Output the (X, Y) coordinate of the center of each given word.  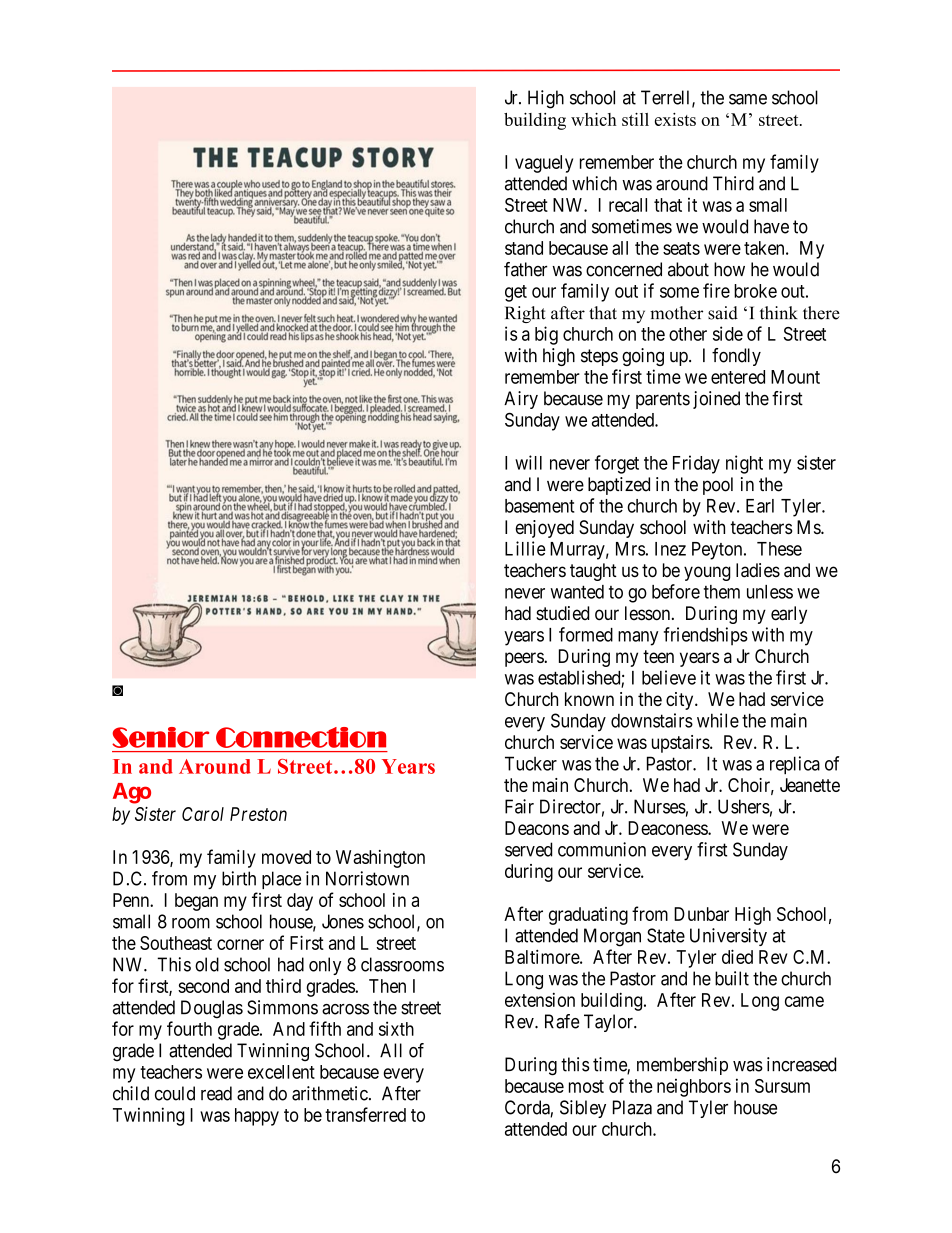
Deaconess (668, 828)
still (635, 119)
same (748, 99)
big (546, 335)
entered (738, 377)
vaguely (544, 164)
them (722, 592)
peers (525, 659)
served (528, 849)
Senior (160, 737)
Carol (203, 814)
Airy (521, 400)
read (216, 1093)
